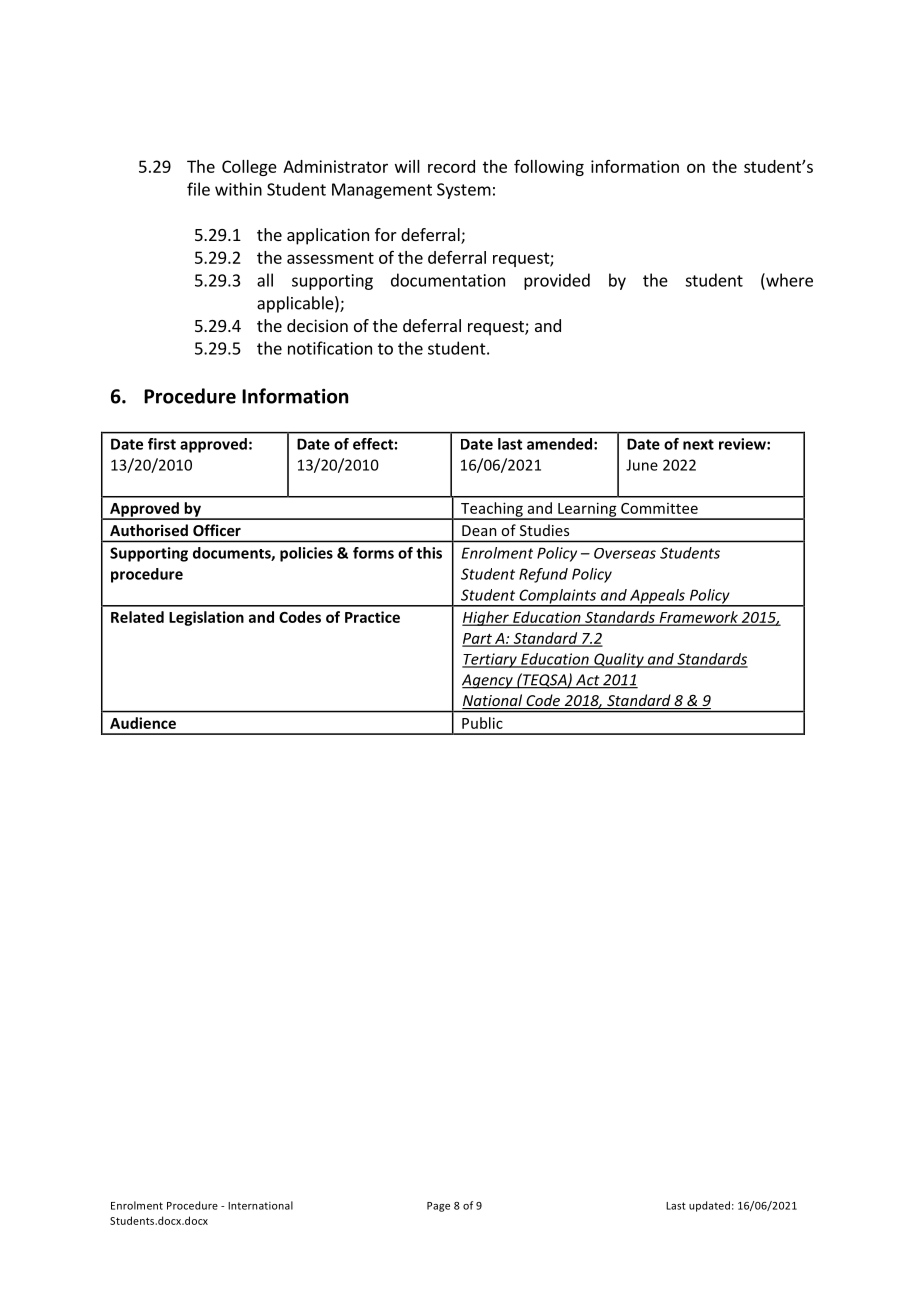  I want to click on Quality, so click(619, 660).
